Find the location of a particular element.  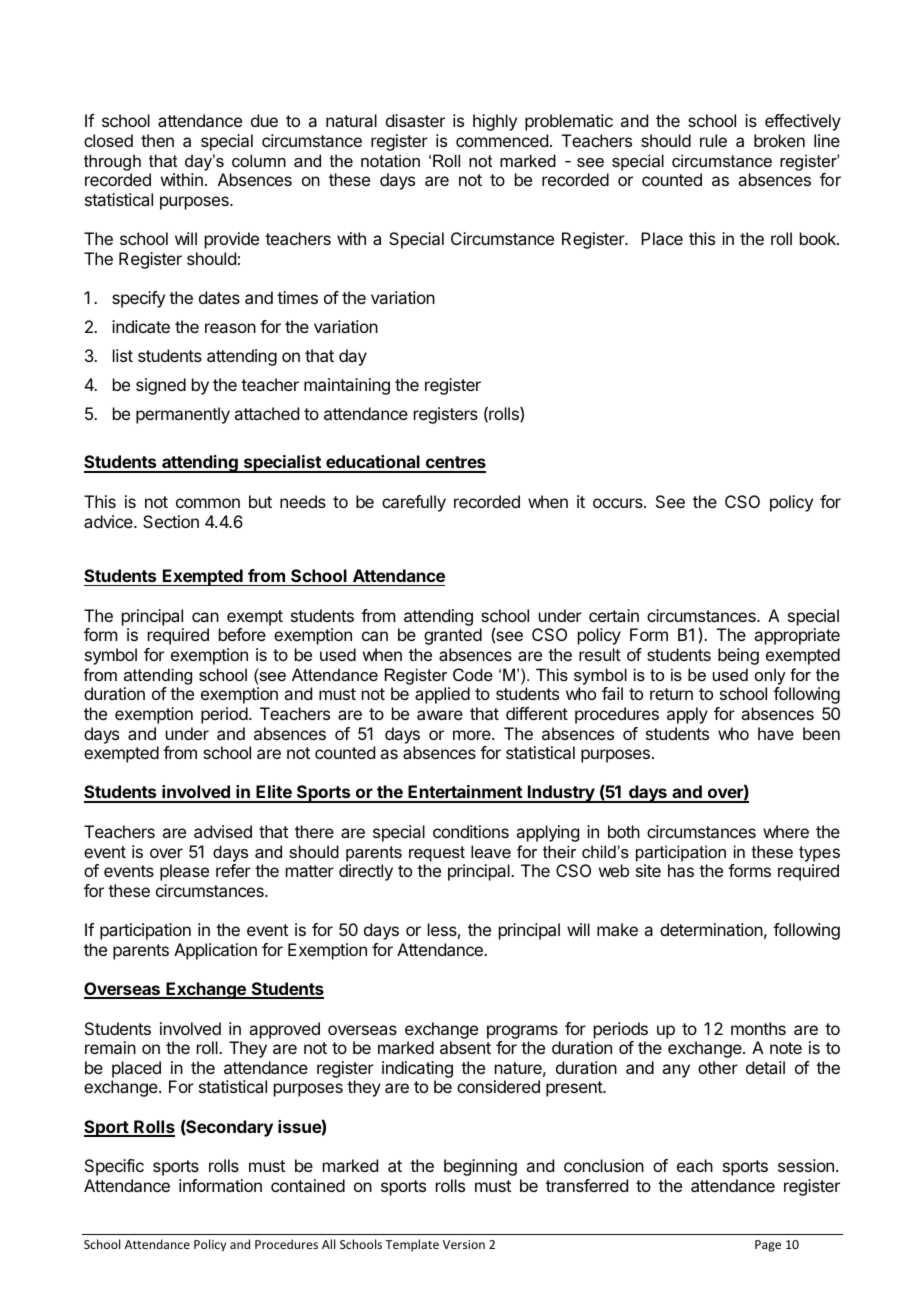

before is located at coordinates (242, 634).
